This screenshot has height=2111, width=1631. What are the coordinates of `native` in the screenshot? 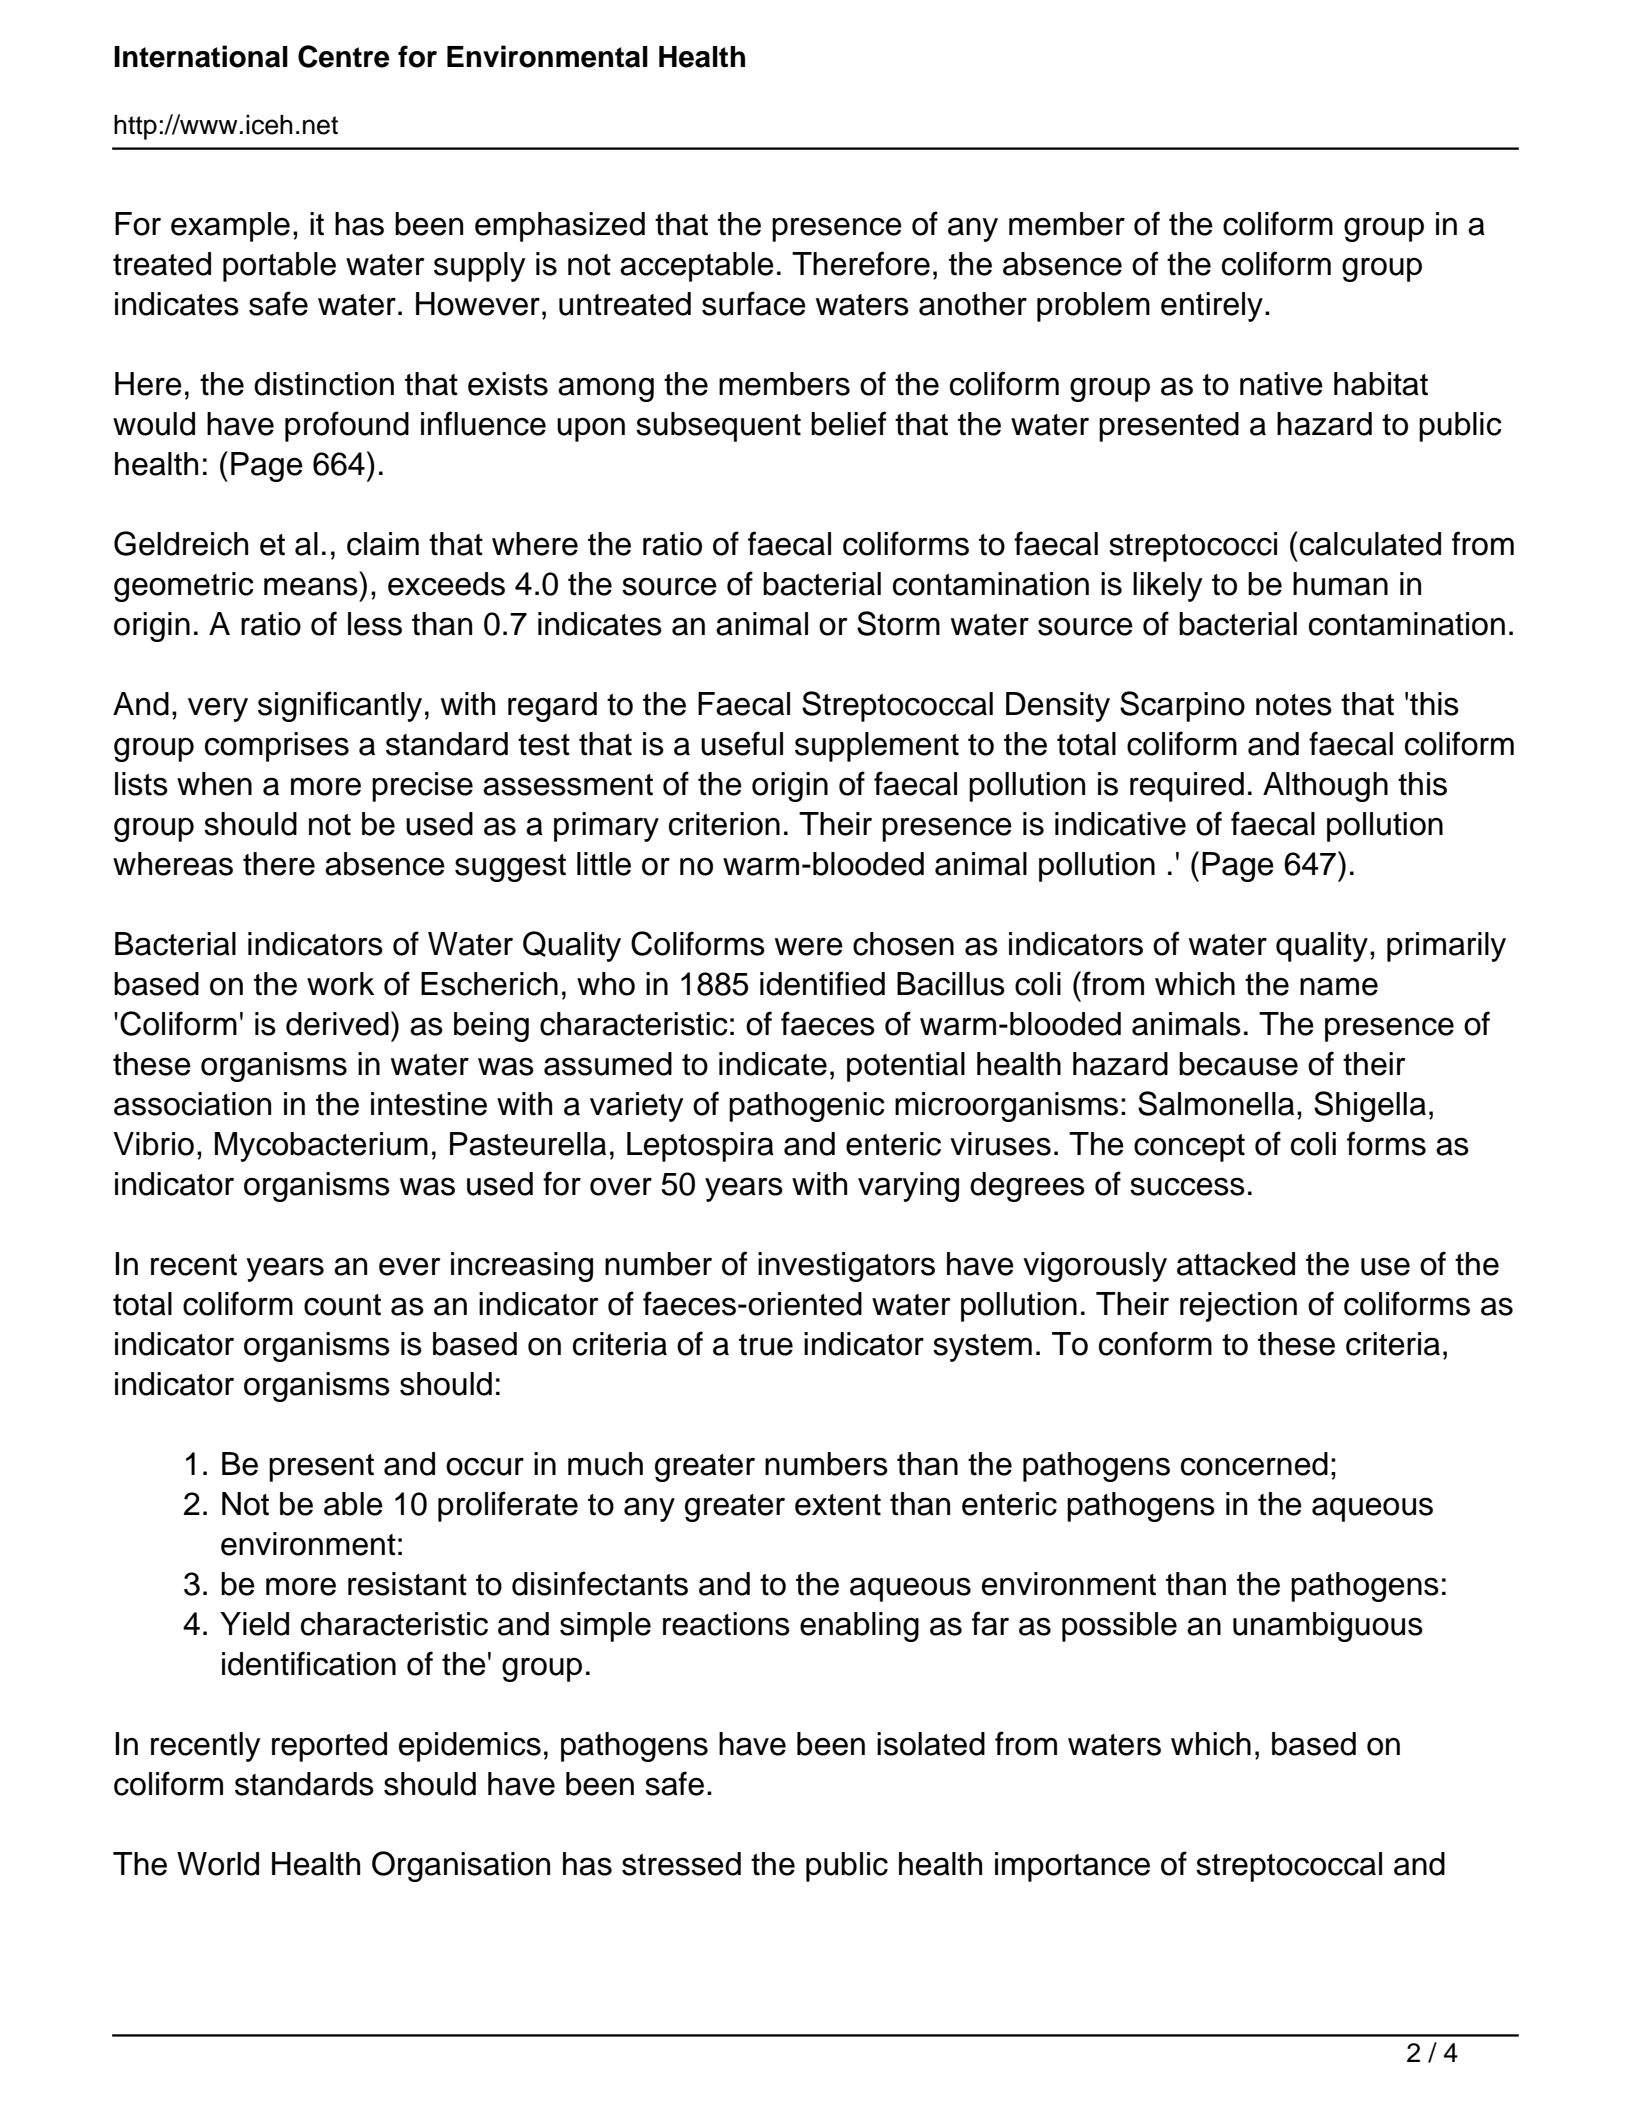 It's located at (1281, 384).
